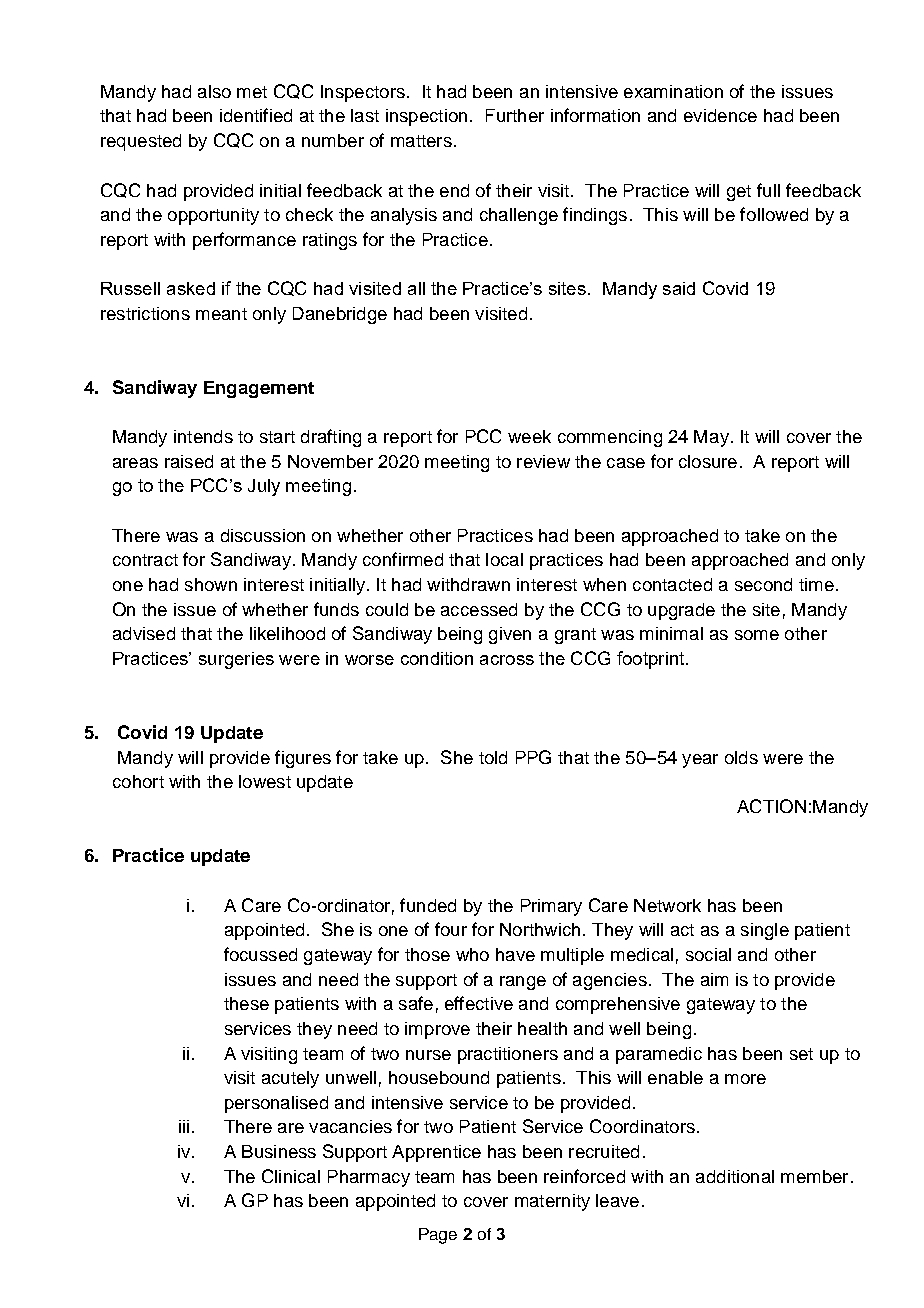 This screenshot has height=1308, width=924. What do you see at coordinates (438, 1236) in the screenshot?
I see `Page` at bounding box center [438, 1236].
